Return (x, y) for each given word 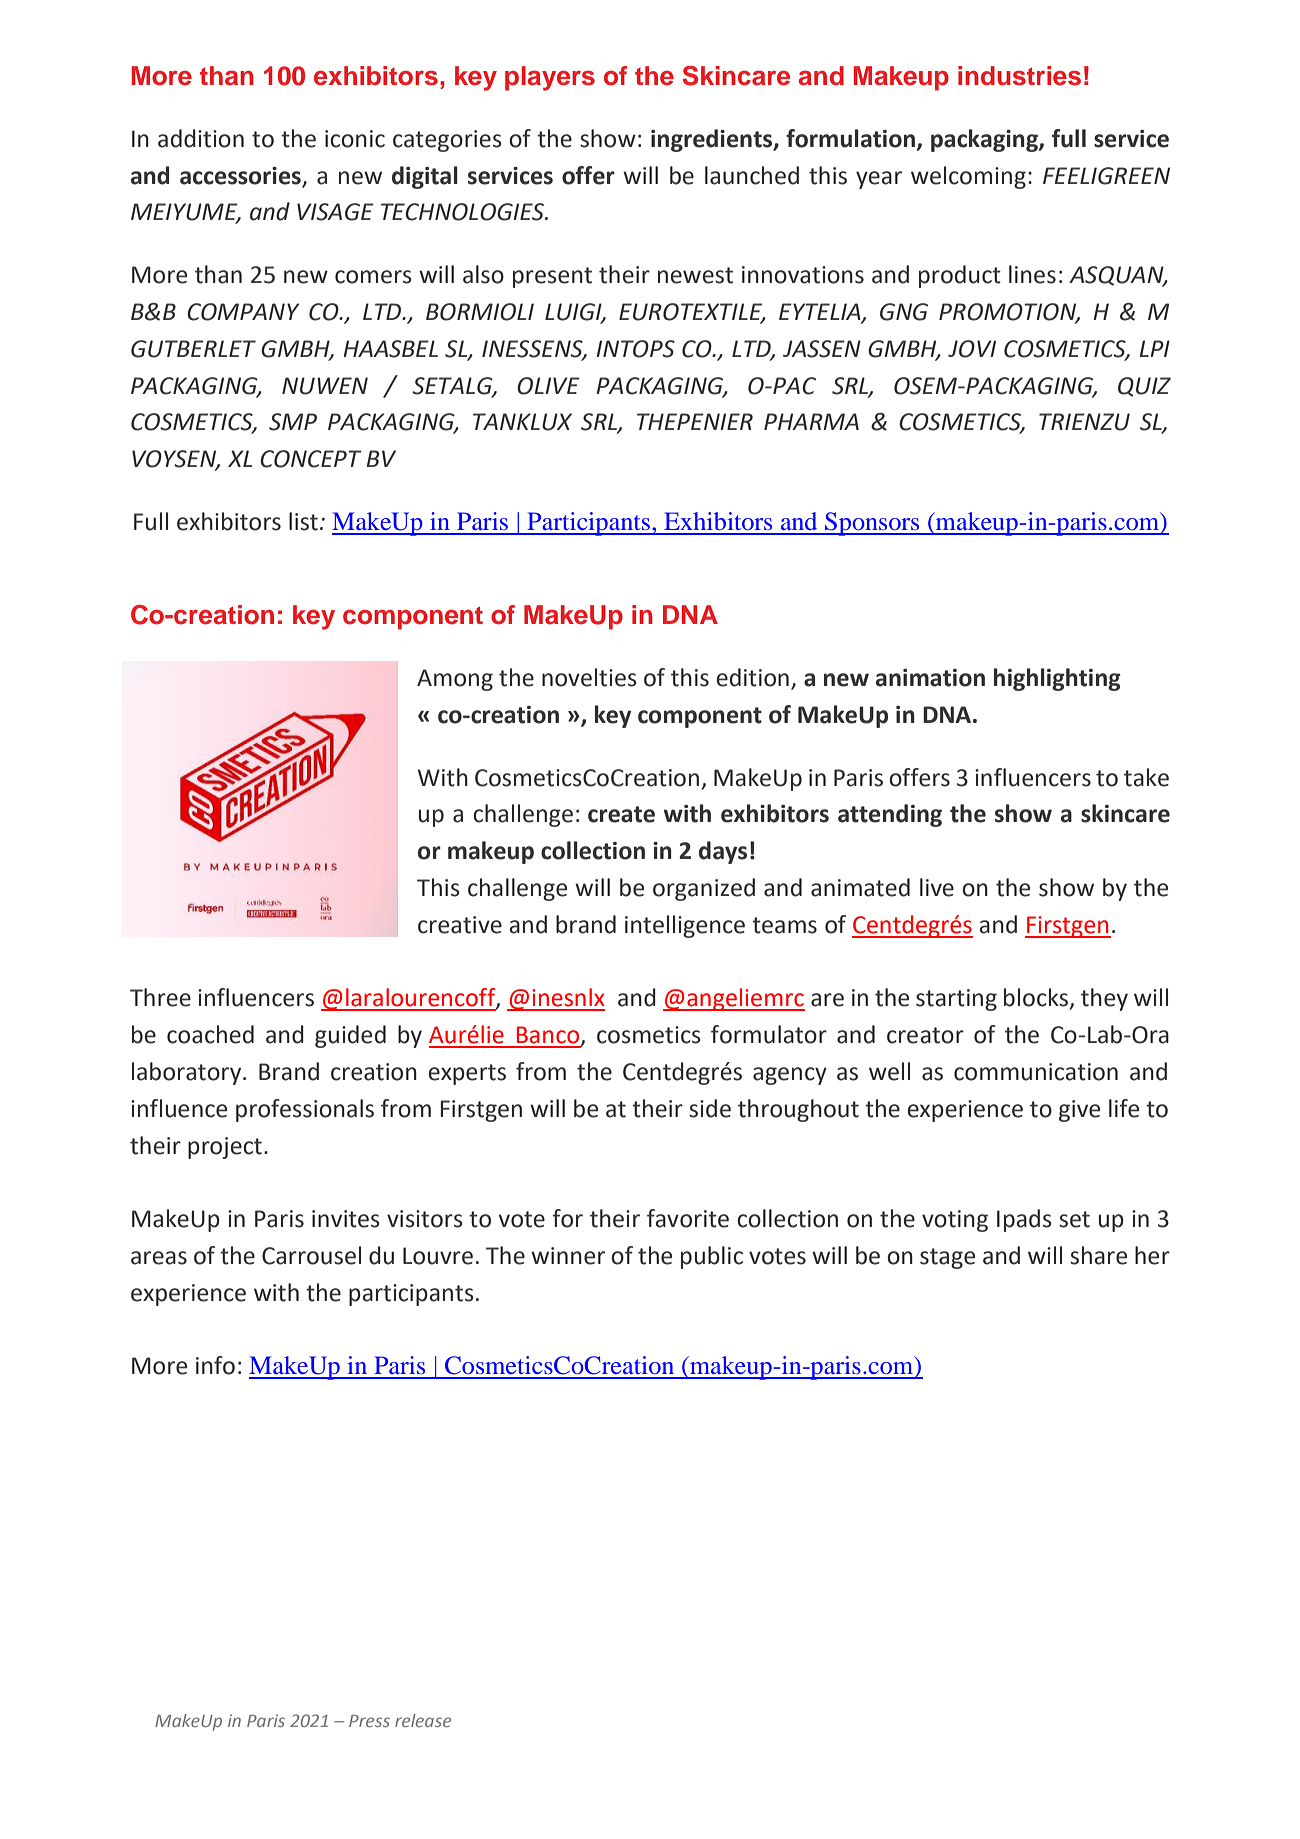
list (303, 521)
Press (369, 1721)
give (1079, 1111)
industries (1019, 76)
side (710, 1108)
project (225, 1148)
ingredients (713, 140)
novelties (589, 677)
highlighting (1057, 679)
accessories (240, 176)
